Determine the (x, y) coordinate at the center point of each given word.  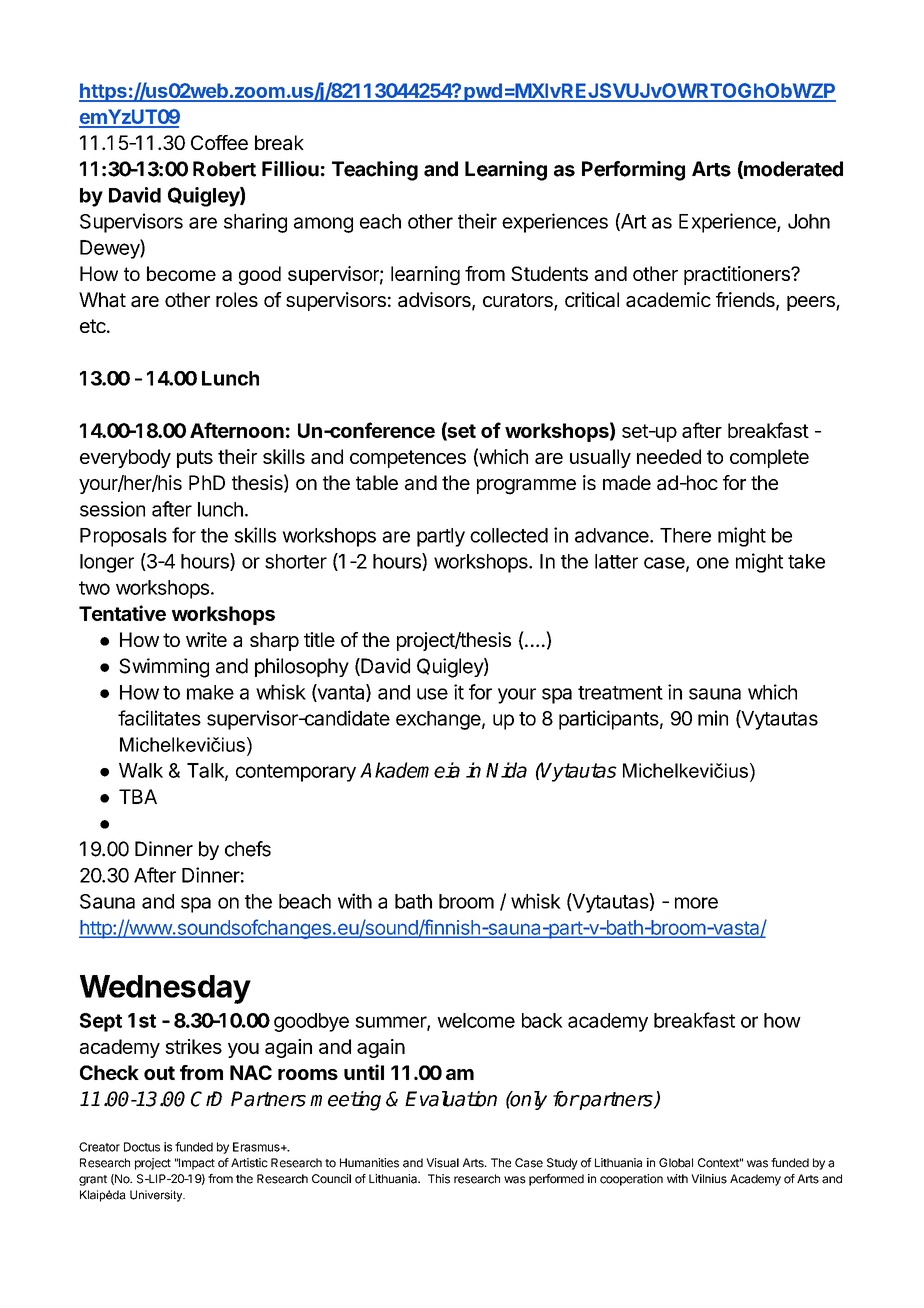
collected (509, 535)
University (157, 1196)
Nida (506, 770)
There (685, 535)
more (696, 903)
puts (195, 459)
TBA (138, 796)
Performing (633, 171)
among (323, 225)
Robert (224, 169)
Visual (442, 1163)
